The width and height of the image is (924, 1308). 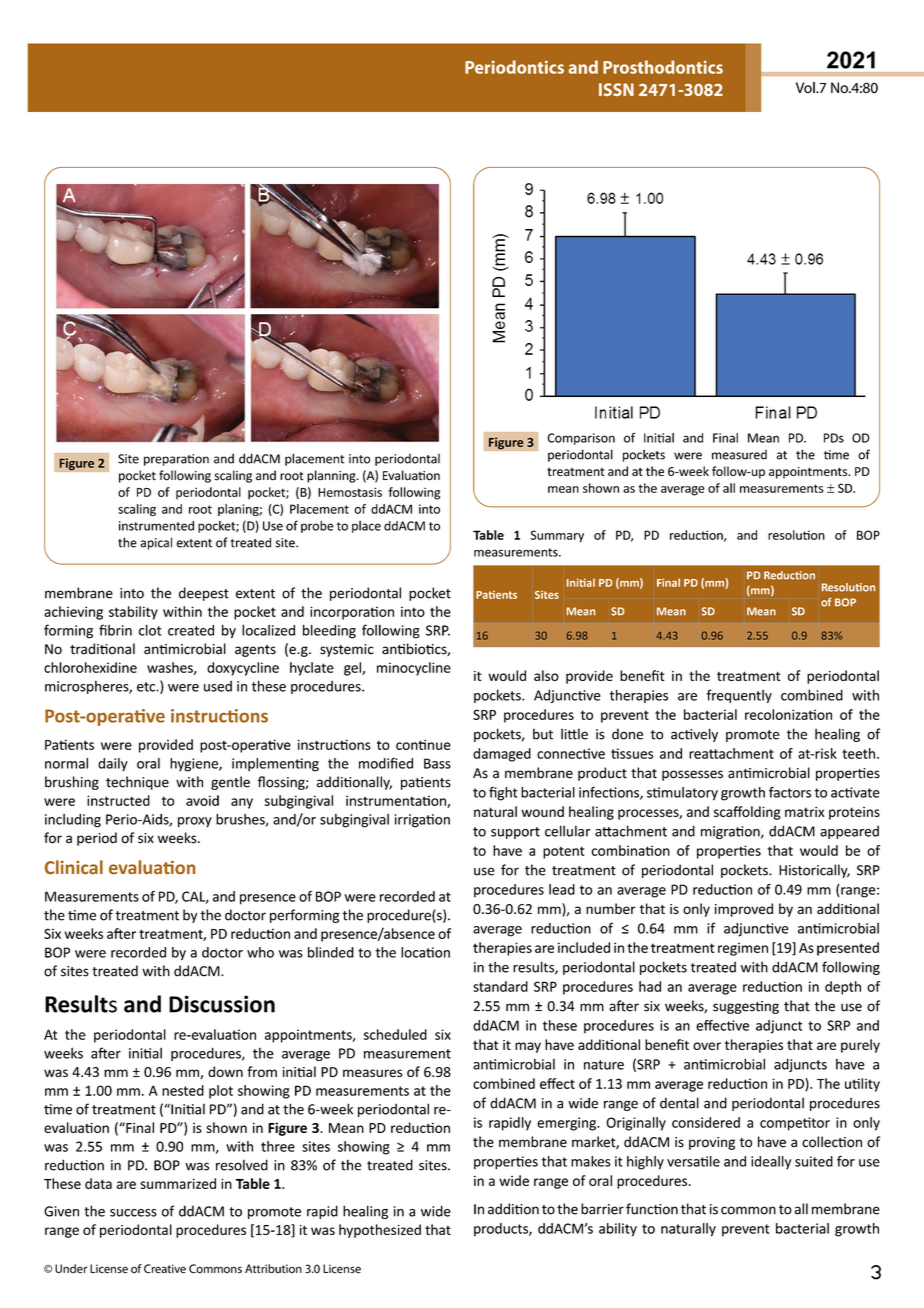 What do you see at coordinates (133, 1213) in the image?
I see `success` at bounding box center [133, 1213].
